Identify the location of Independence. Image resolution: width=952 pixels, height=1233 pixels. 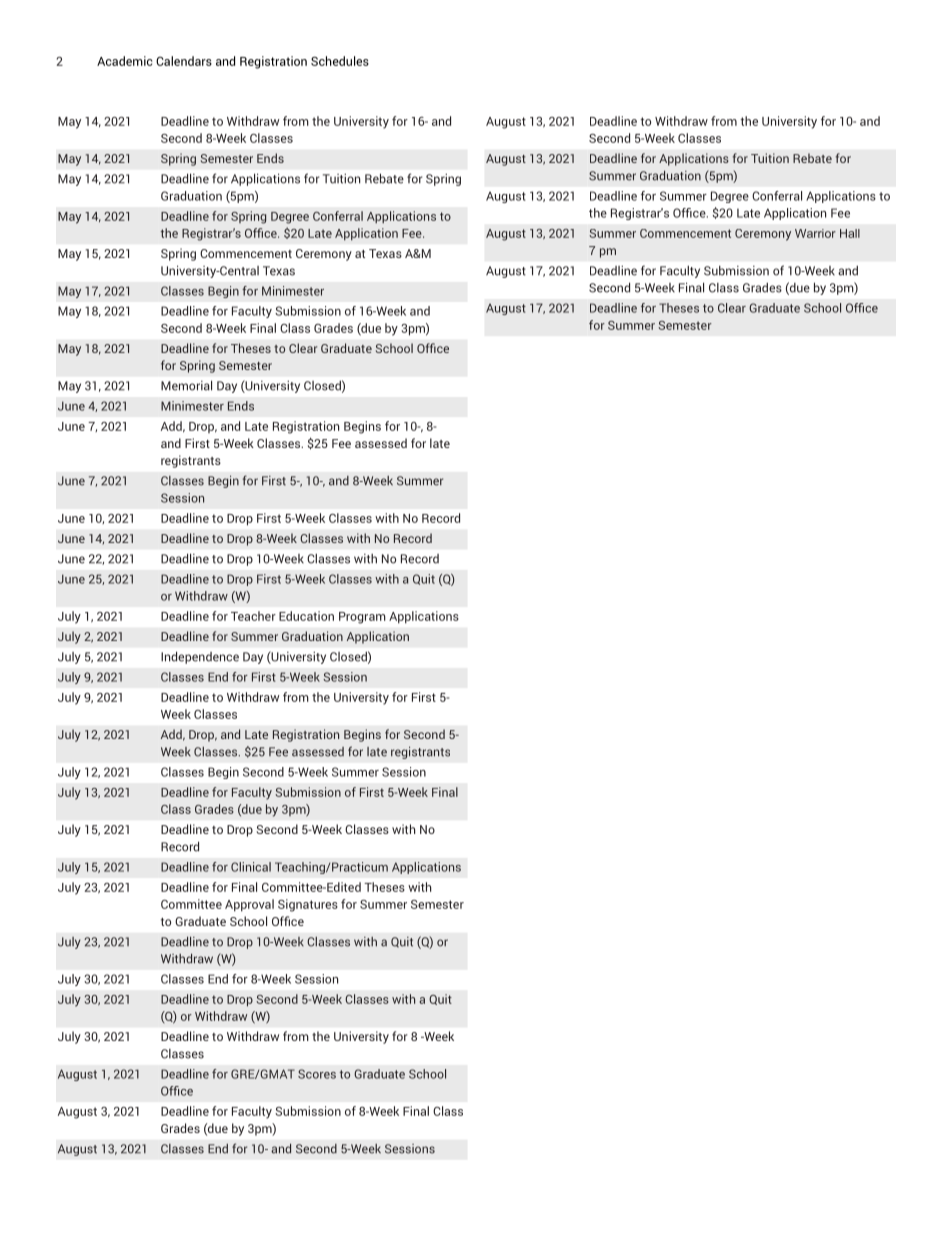
(200, 657).
